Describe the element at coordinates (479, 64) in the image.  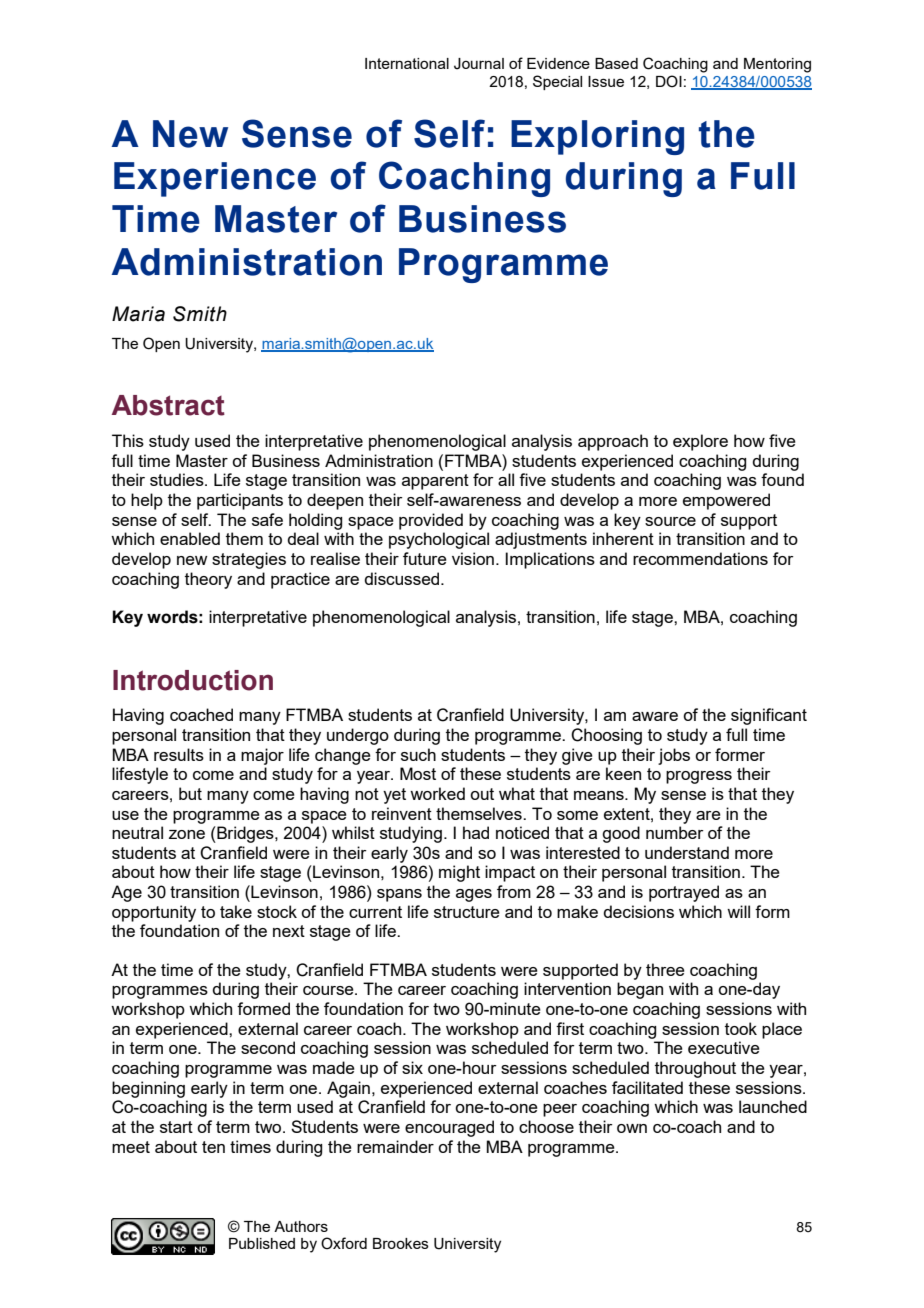
I see `Journal` at that location.
